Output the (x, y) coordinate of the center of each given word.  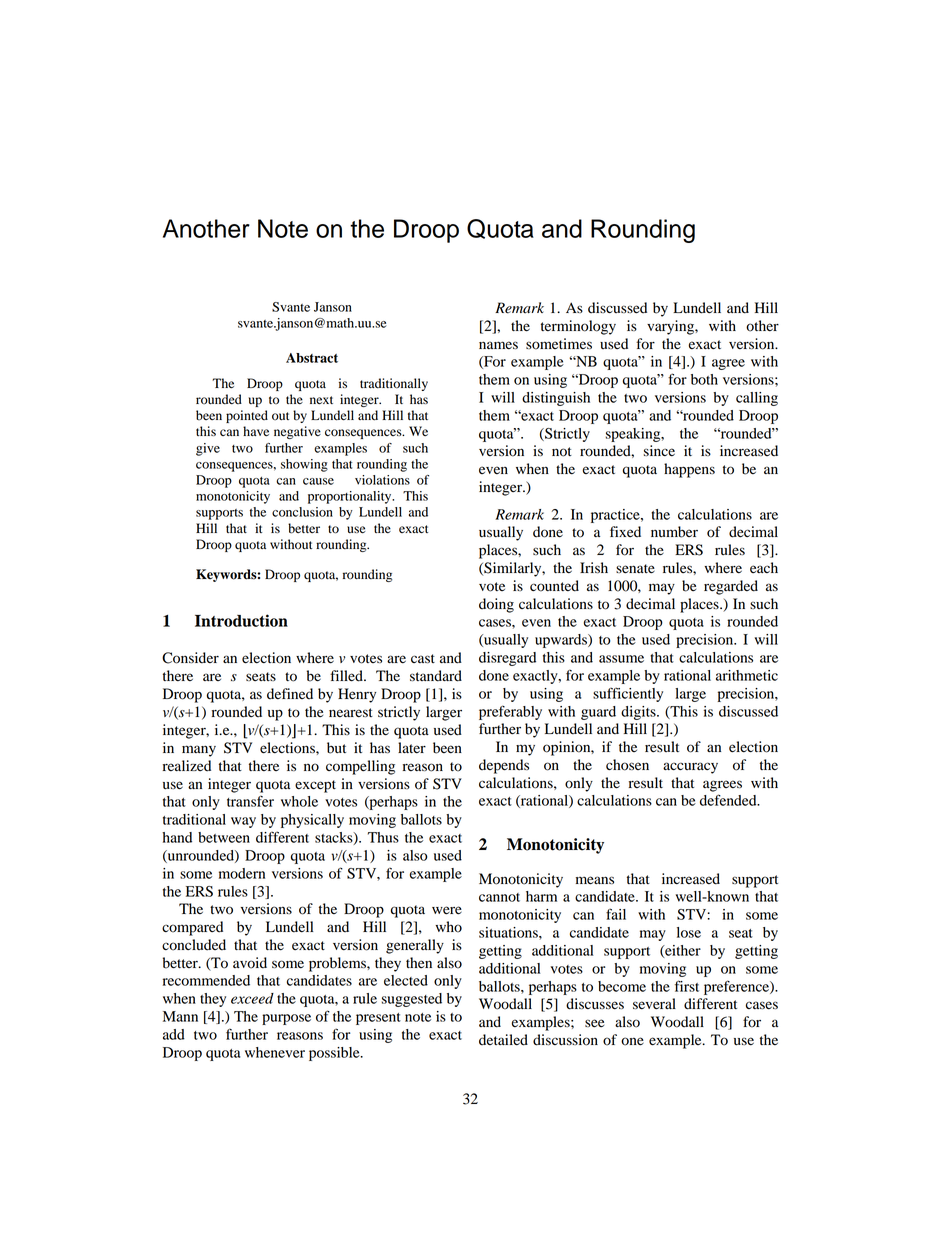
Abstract (312, 358)
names (498, 345)
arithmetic (747, 675)
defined (290, 694)
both (704, 379)
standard (436, 676)
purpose (286, 1019)
